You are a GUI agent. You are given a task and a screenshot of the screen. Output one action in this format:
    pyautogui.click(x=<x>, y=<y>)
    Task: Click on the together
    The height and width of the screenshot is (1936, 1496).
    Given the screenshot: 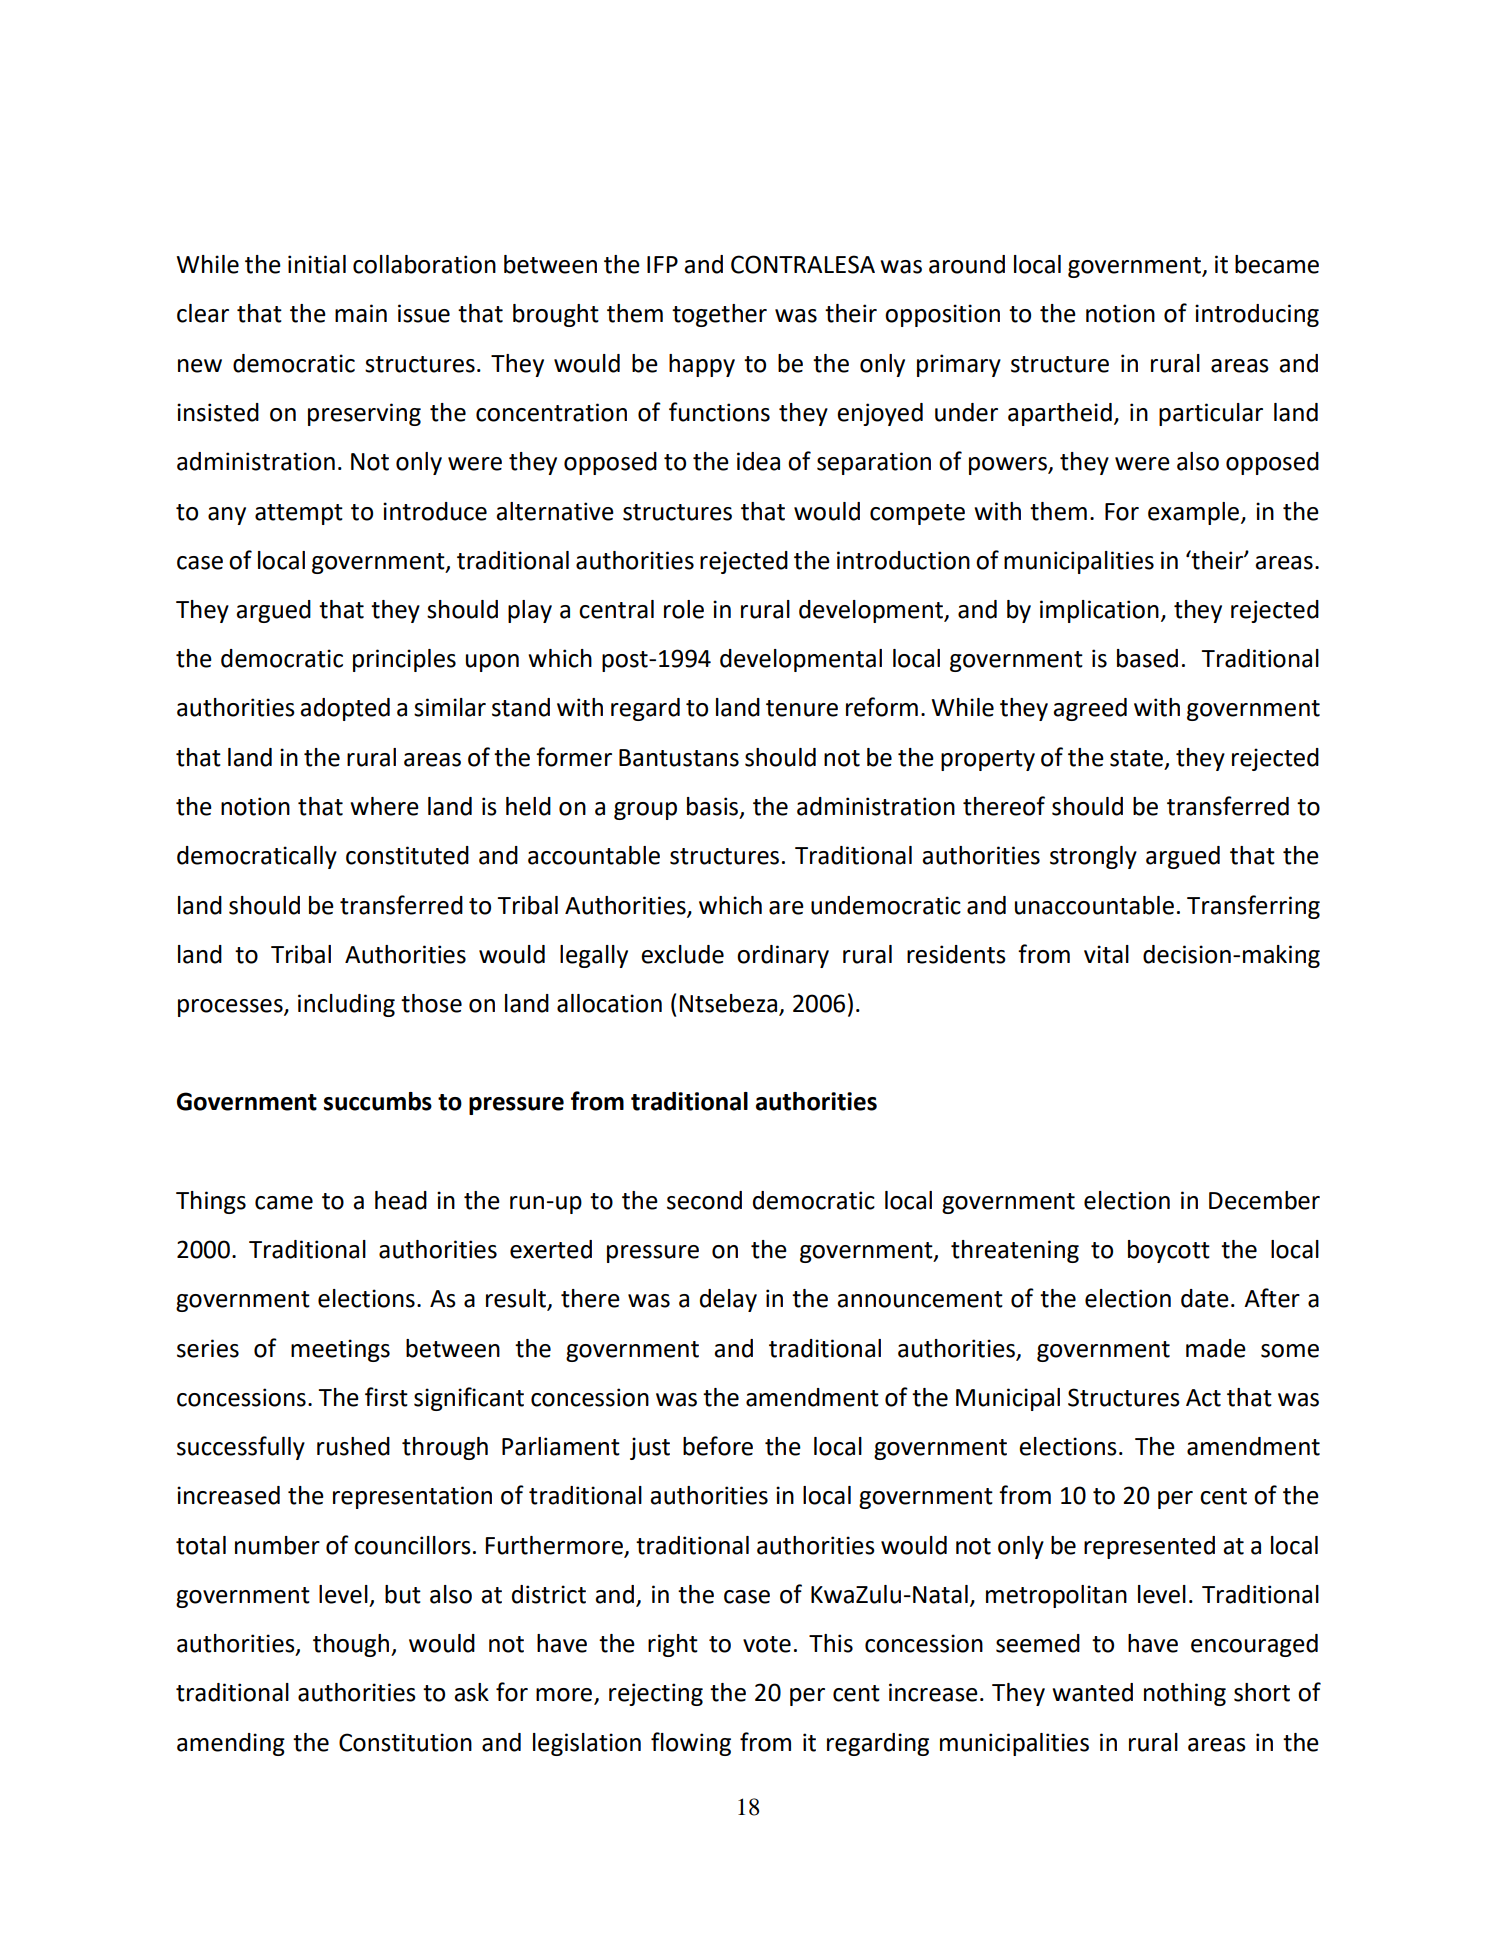 What is the action you would take?
    pyautogui.click(x=719, y=315)
